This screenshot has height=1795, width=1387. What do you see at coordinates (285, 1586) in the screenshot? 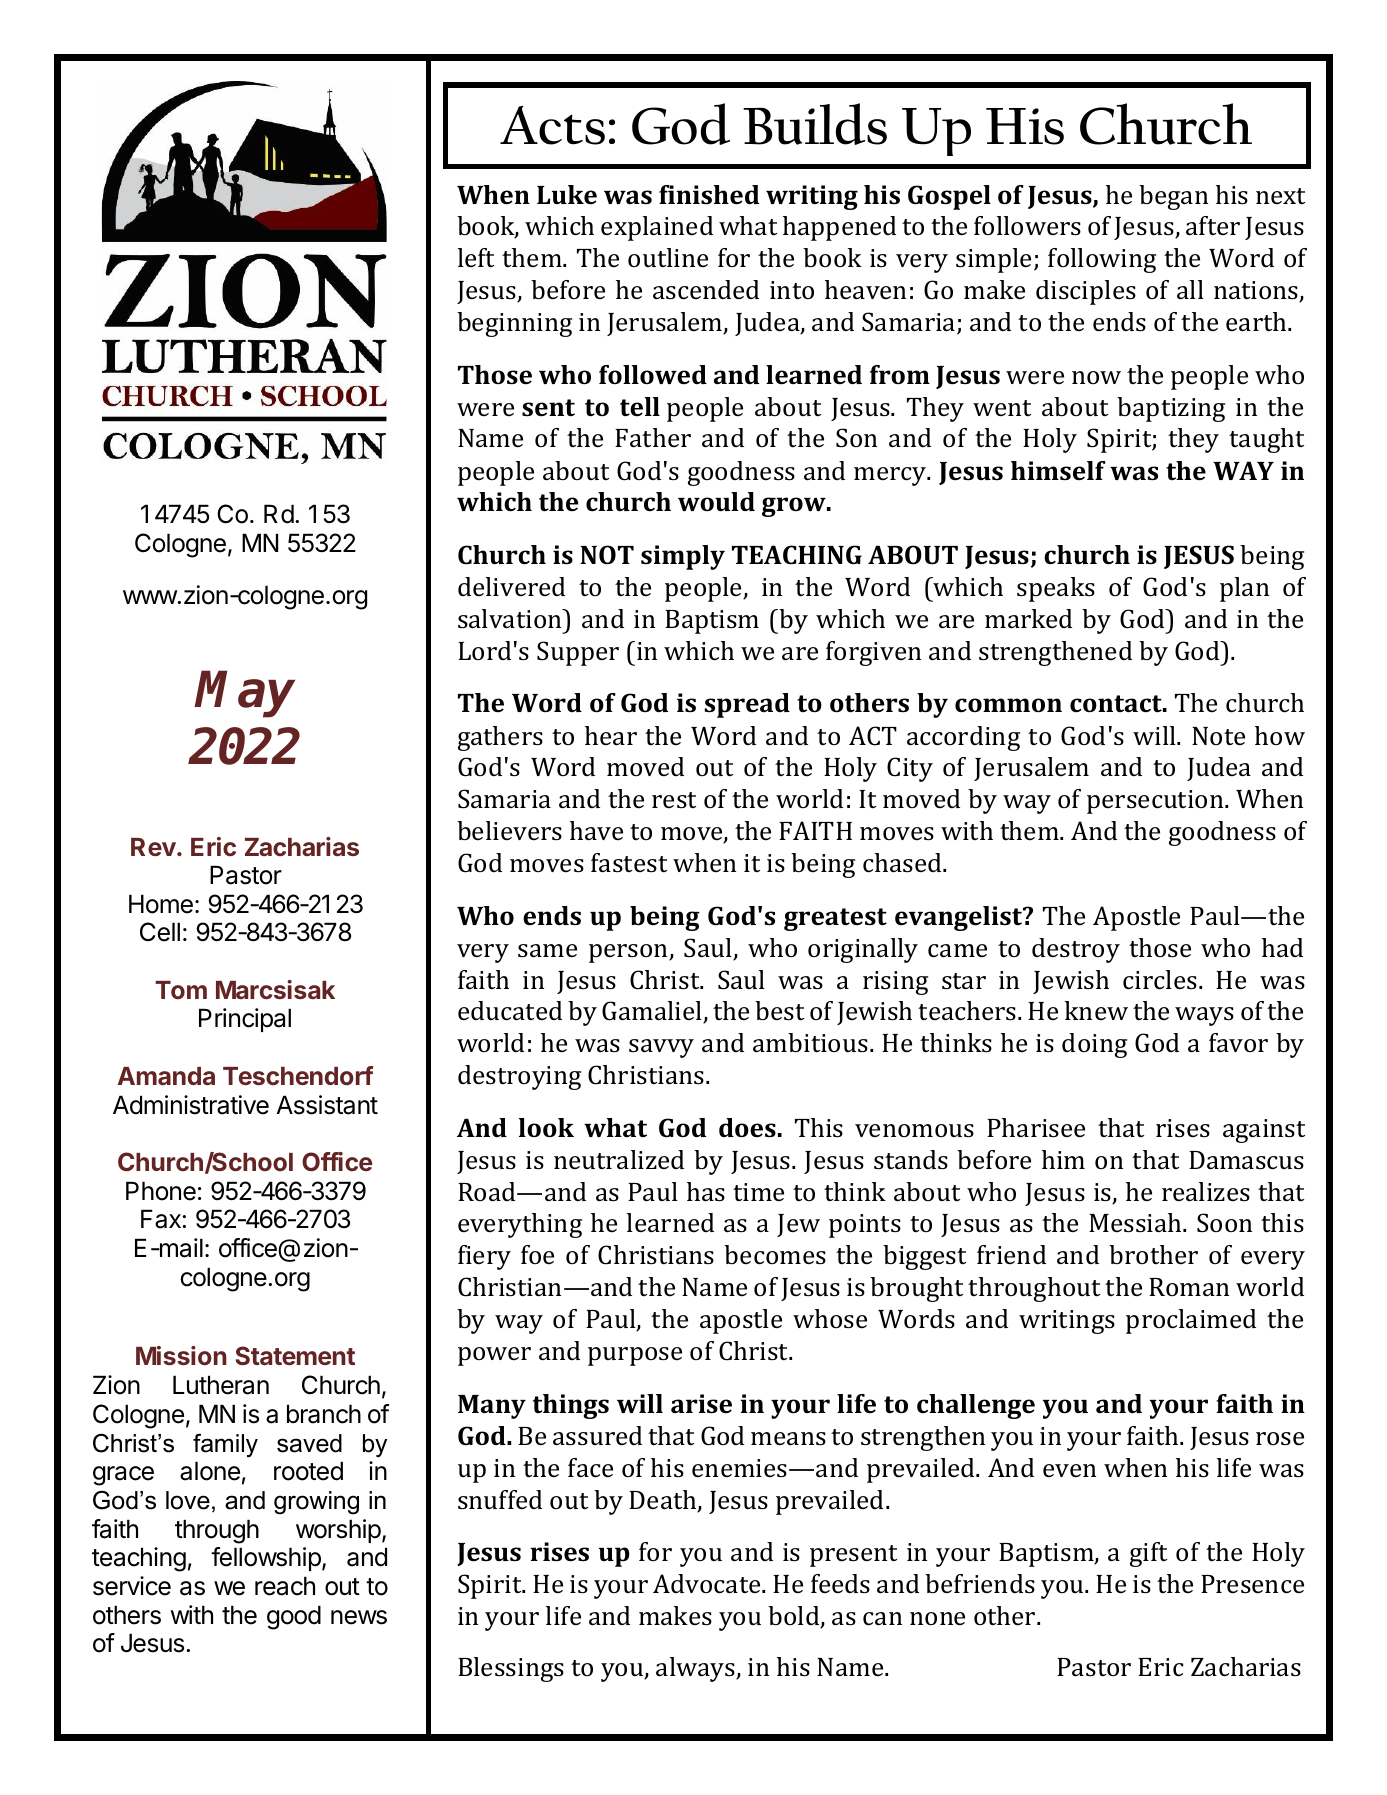
I see `reach` at bounding box center [285, 1586].
